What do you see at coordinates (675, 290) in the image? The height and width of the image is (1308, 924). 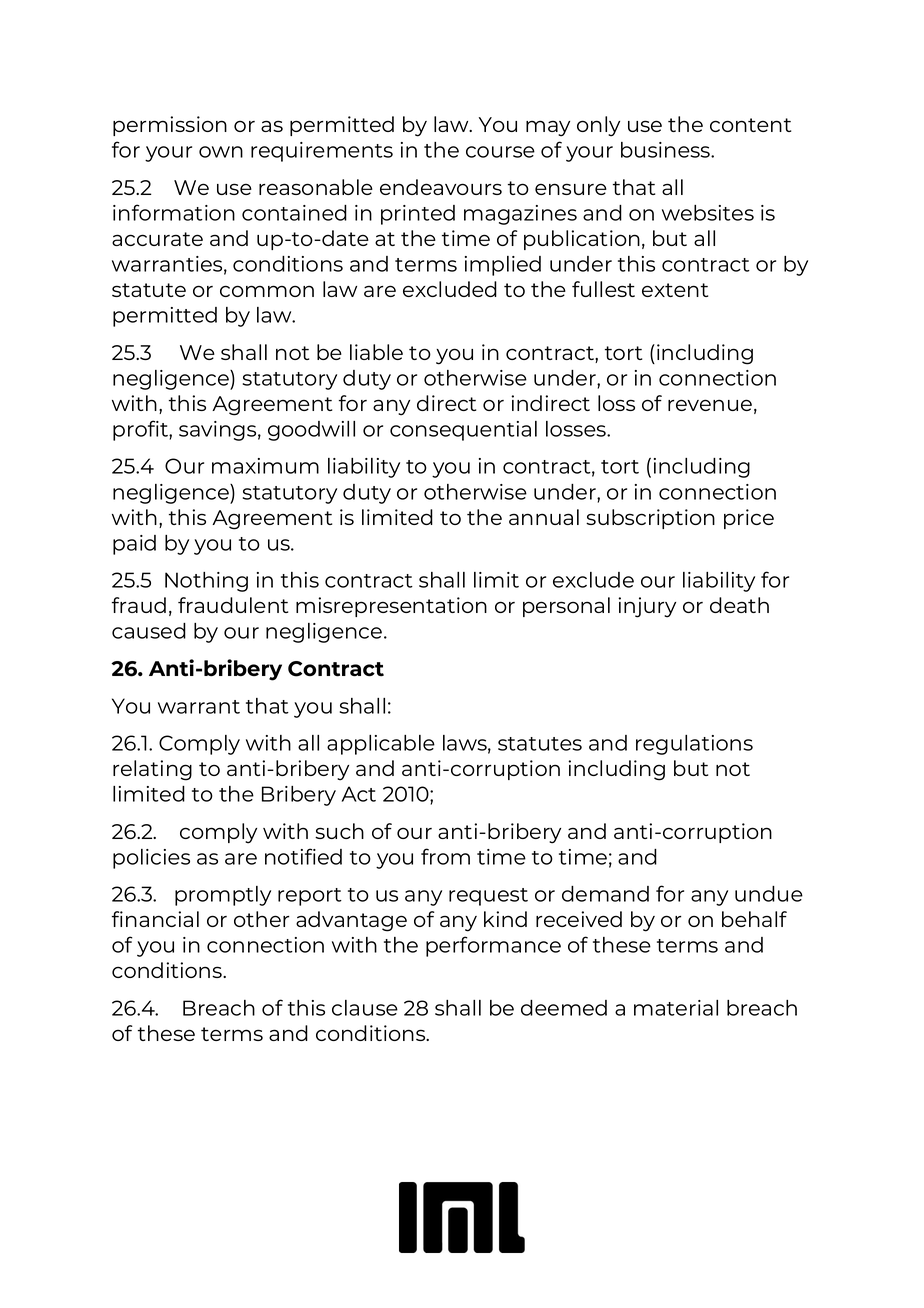 I see `extent` at bounding box center [675, 290].
